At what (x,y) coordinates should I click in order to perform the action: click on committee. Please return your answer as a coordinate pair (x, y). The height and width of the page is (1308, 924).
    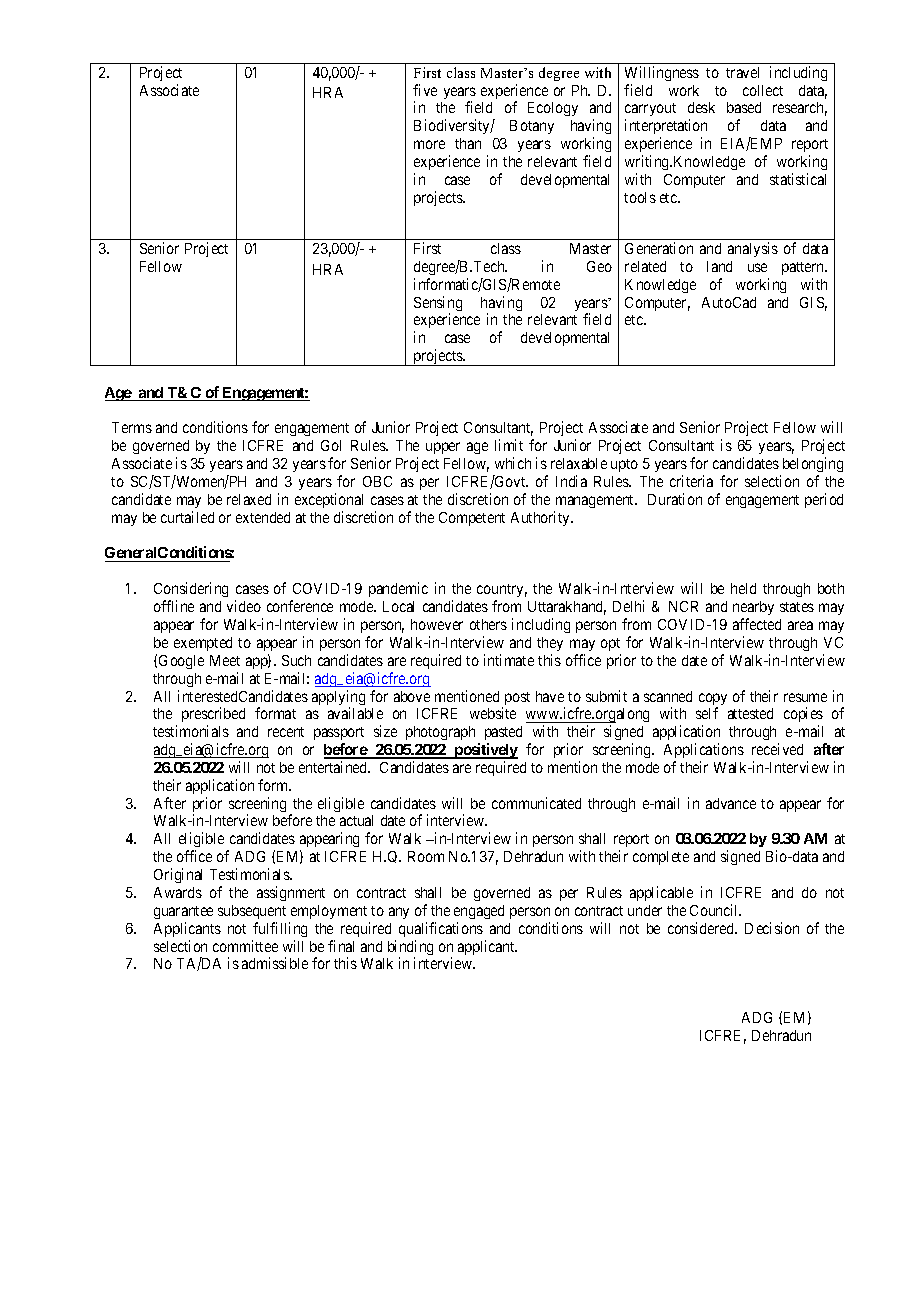
    Looking at the image, I should click on (245, 946).
